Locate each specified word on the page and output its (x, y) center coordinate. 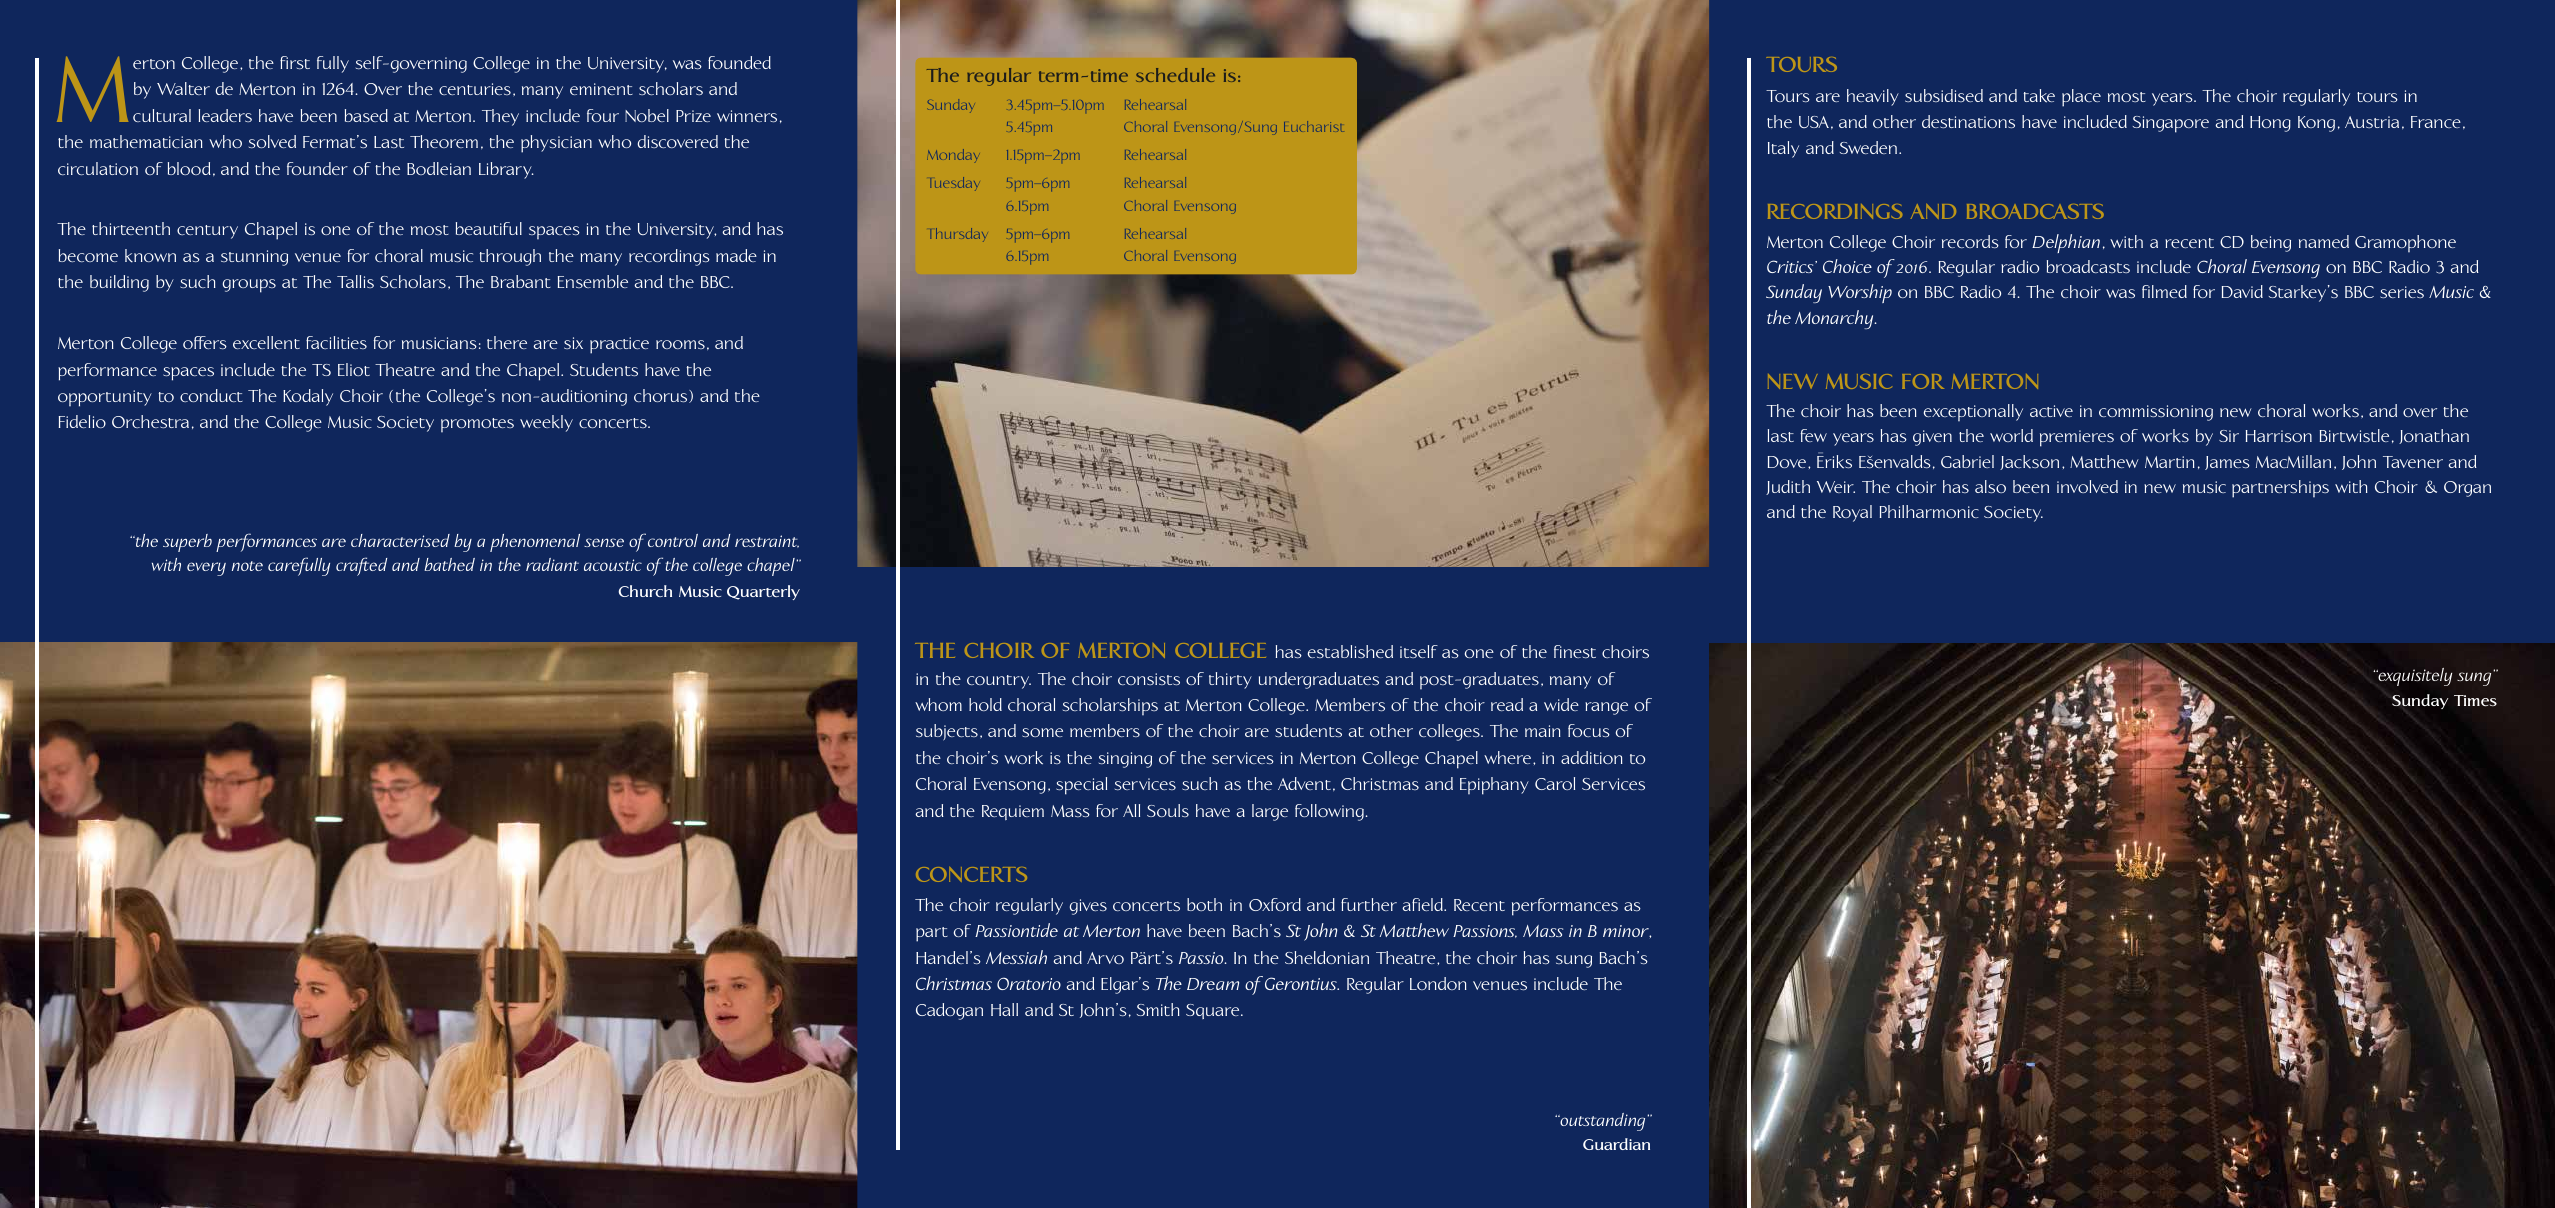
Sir (2229, 436)
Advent (1304, 783)
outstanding (1603, 1122)
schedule (1175, 75)
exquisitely (2414, 677)
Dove (1788, 462)
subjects (947, 732)
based (366, 115)
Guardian (1616, 1144)
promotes (477, 425)
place (2081, 98)
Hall (1004, 1009)
